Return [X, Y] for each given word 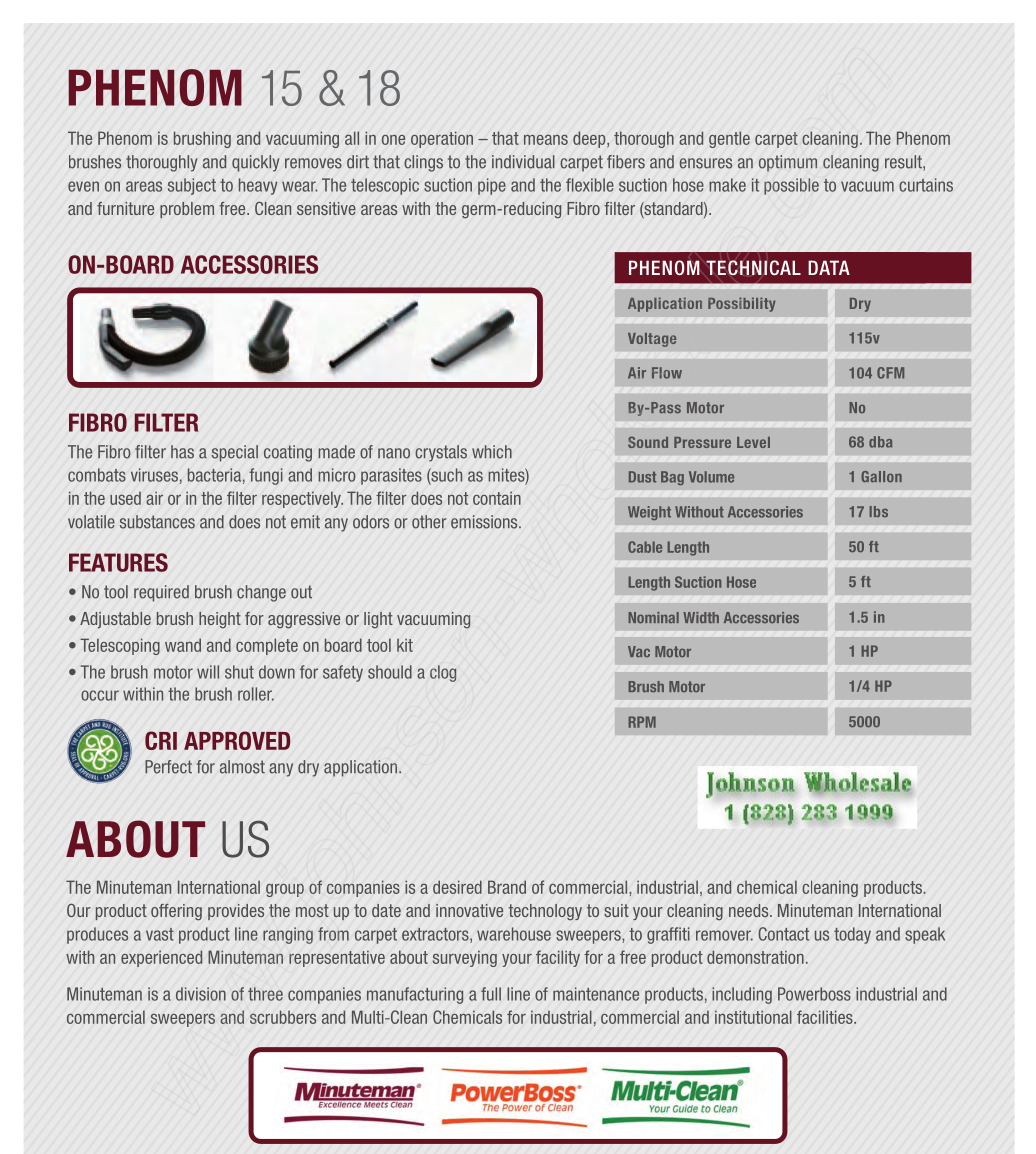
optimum [788, 163]
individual [523, 162]
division [201, 994]
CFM [890, 373]
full [491, 994]
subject [192, 186]
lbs [878, 511]
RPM [642, 722]
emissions [485, 522]
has [182, 452]
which [492, 452]
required [161, 593]
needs [750, 910]
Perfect [168, 767]
